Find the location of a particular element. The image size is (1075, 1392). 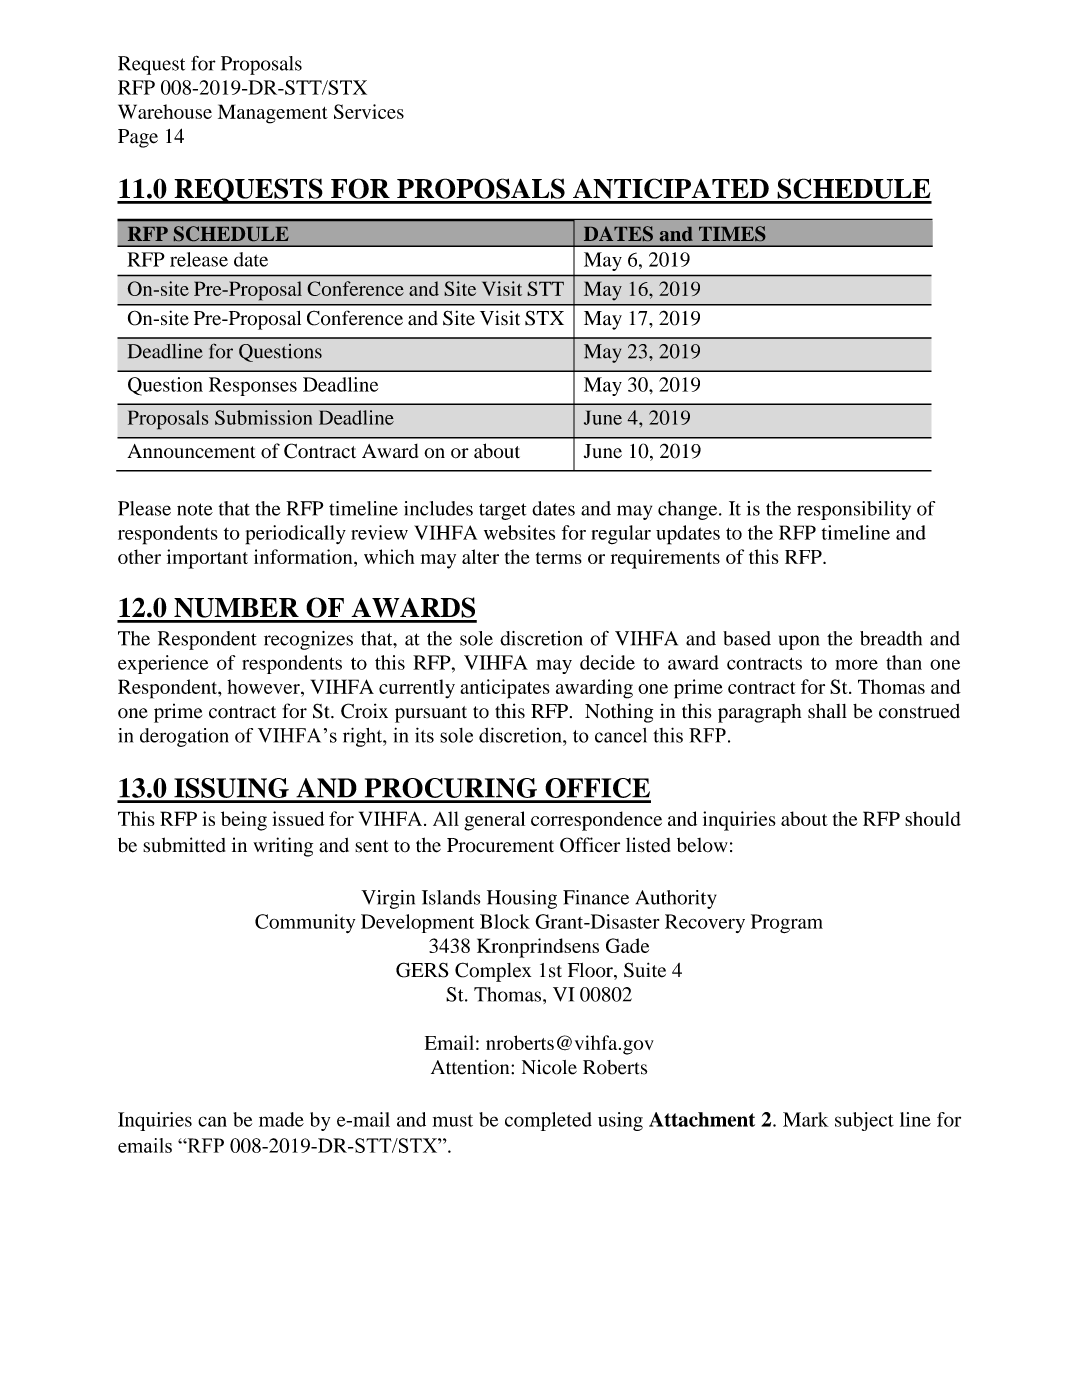

Management is located at coordinates (273, 114).
